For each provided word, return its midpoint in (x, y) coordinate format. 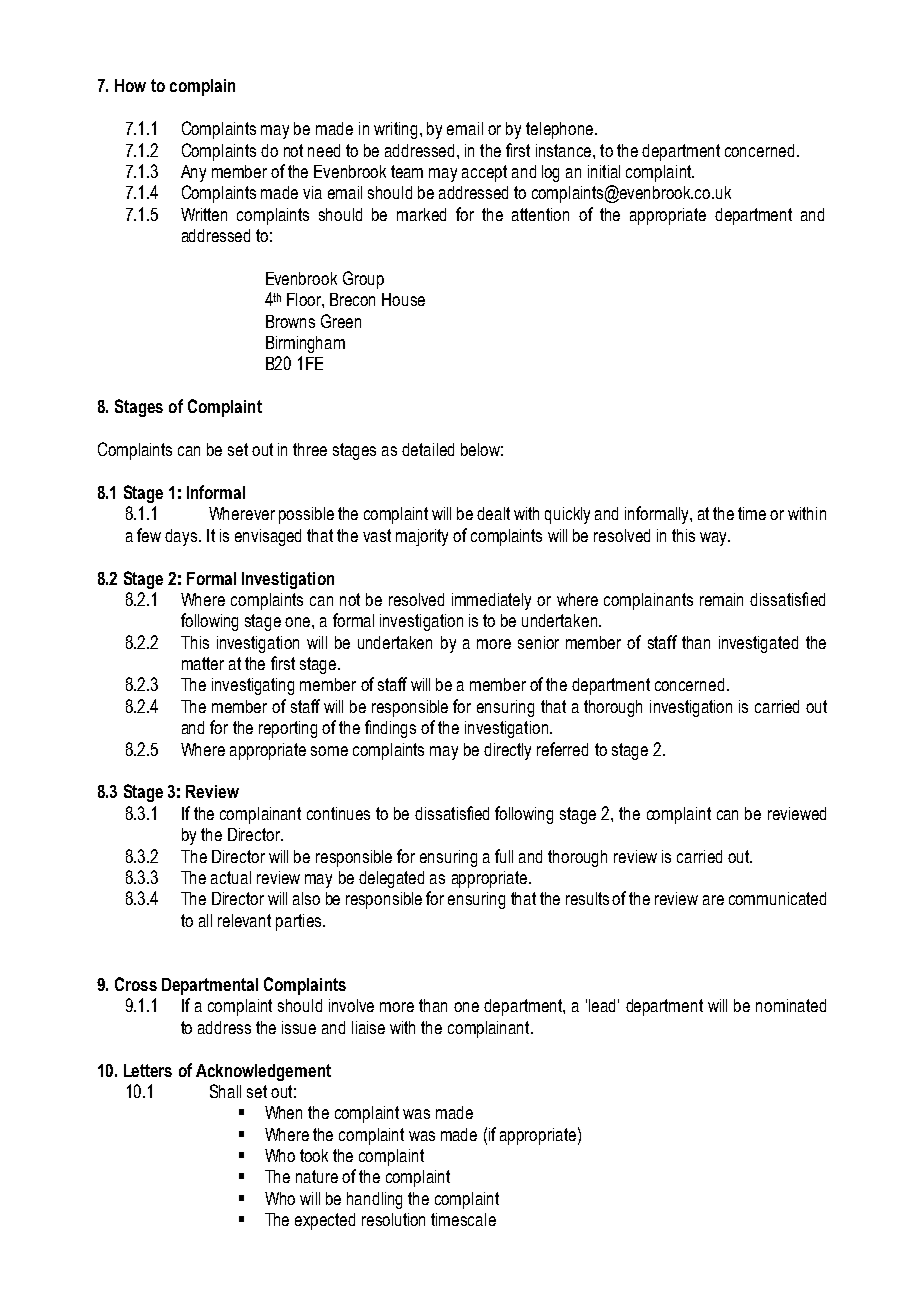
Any (193, 173)
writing (395, 130)
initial (604, 171)
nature (317, 1176)
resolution (393, 1219)
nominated (791, 1005)
